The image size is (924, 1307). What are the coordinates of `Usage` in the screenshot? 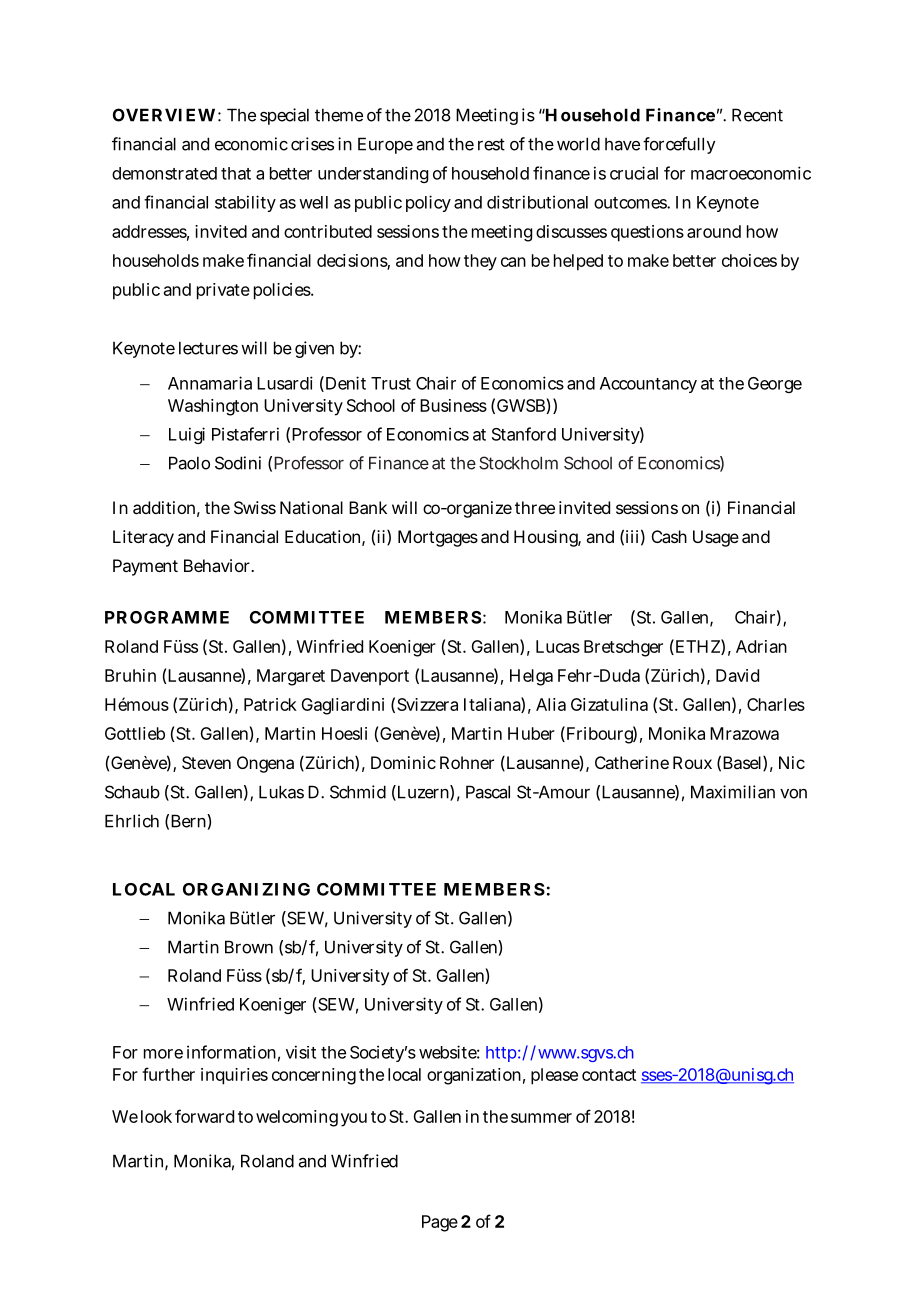 It's located at (716, 538).
